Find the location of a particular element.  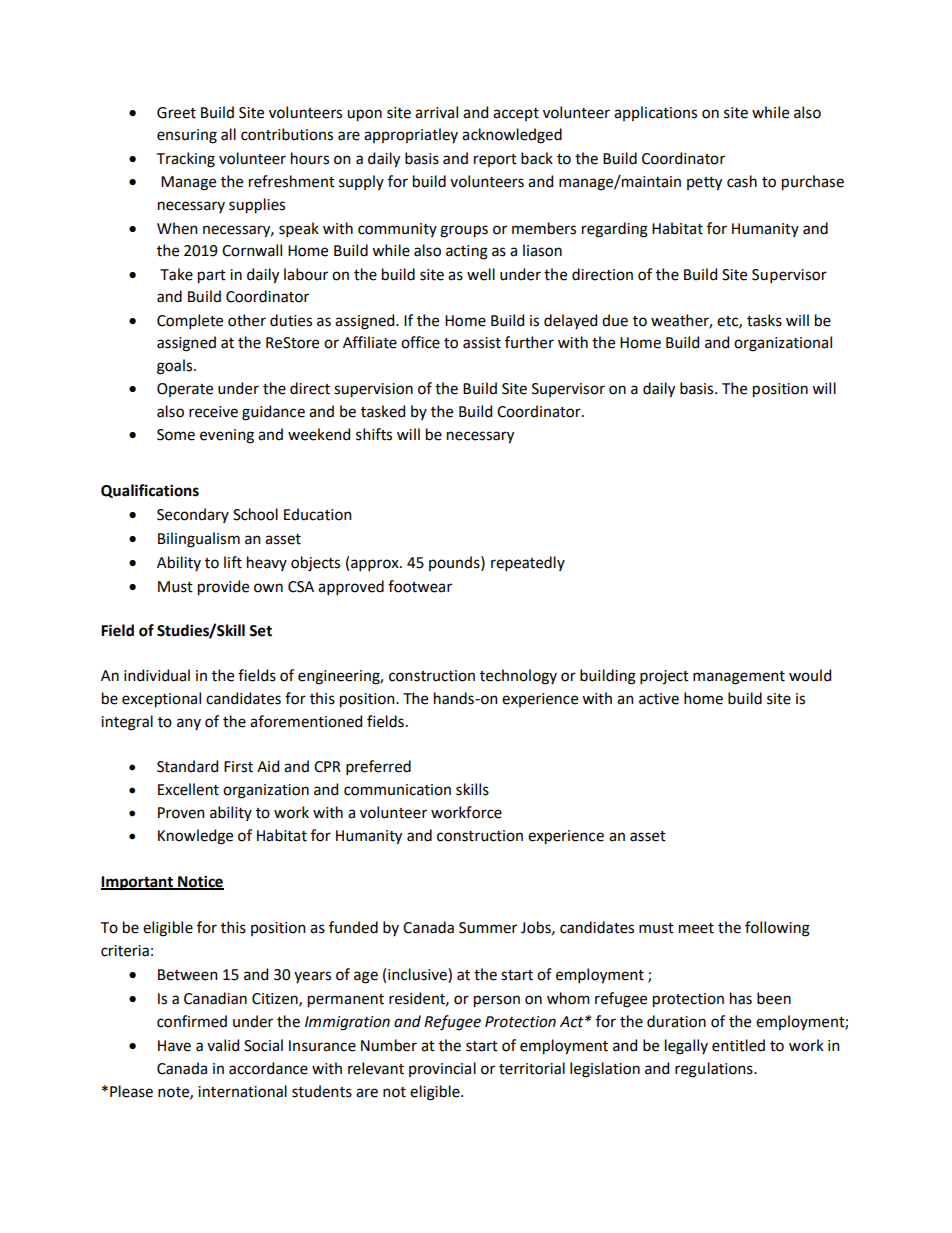

cash is located at coordinates (742, 181).
